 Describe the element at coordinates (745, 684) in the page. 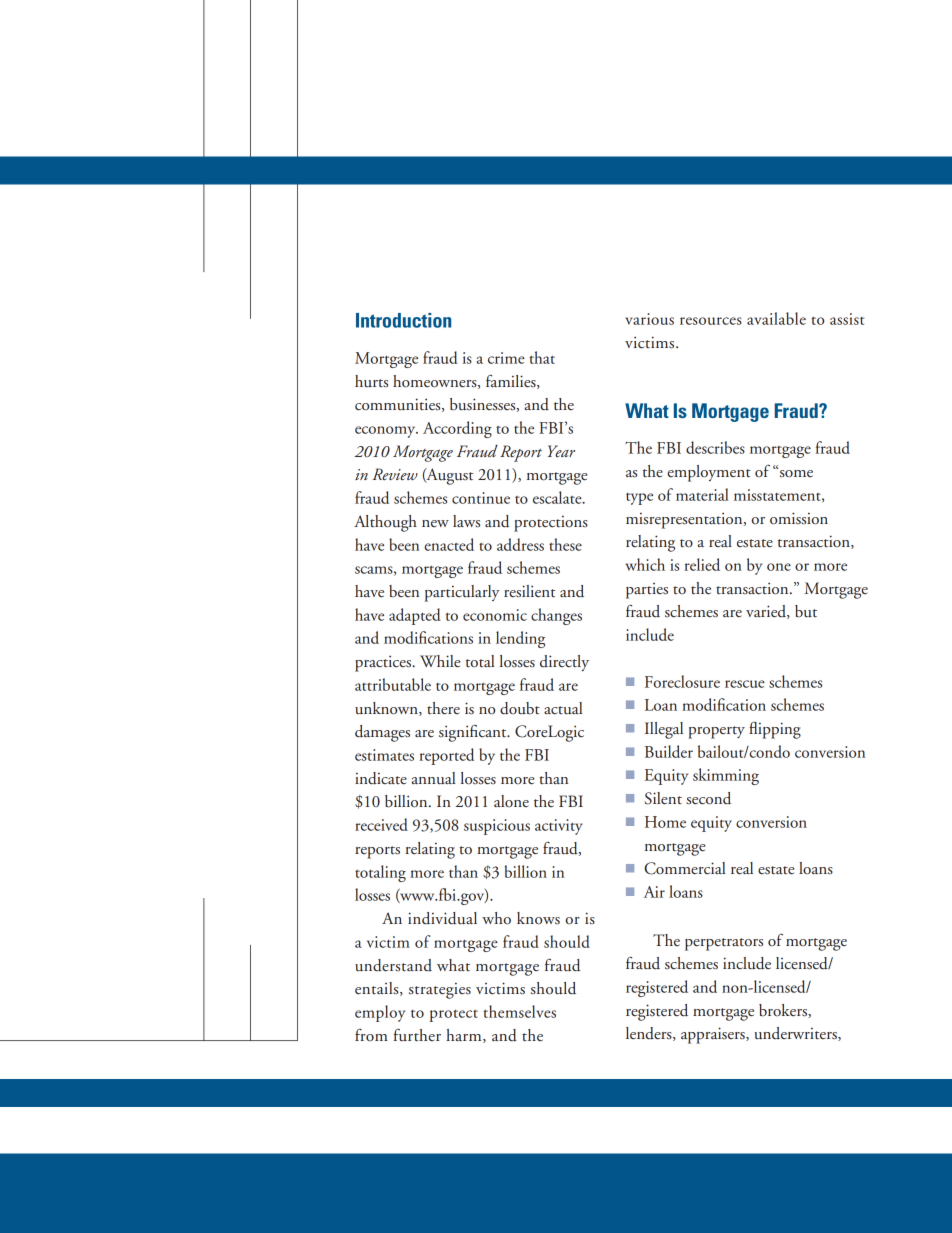

I see `rescue` at that location.
